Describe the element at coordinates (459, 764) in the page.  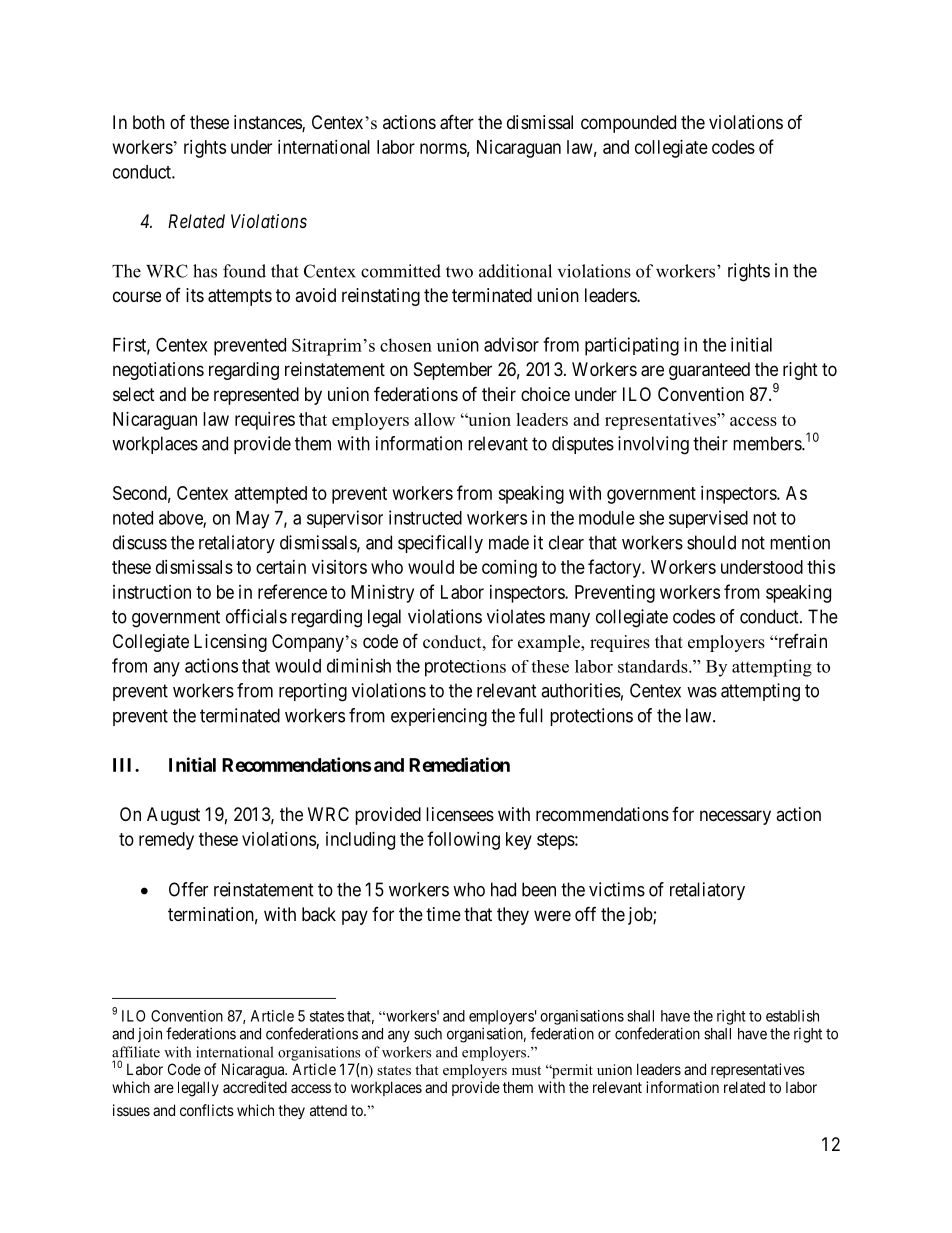
I see `Remediation` at that location.
